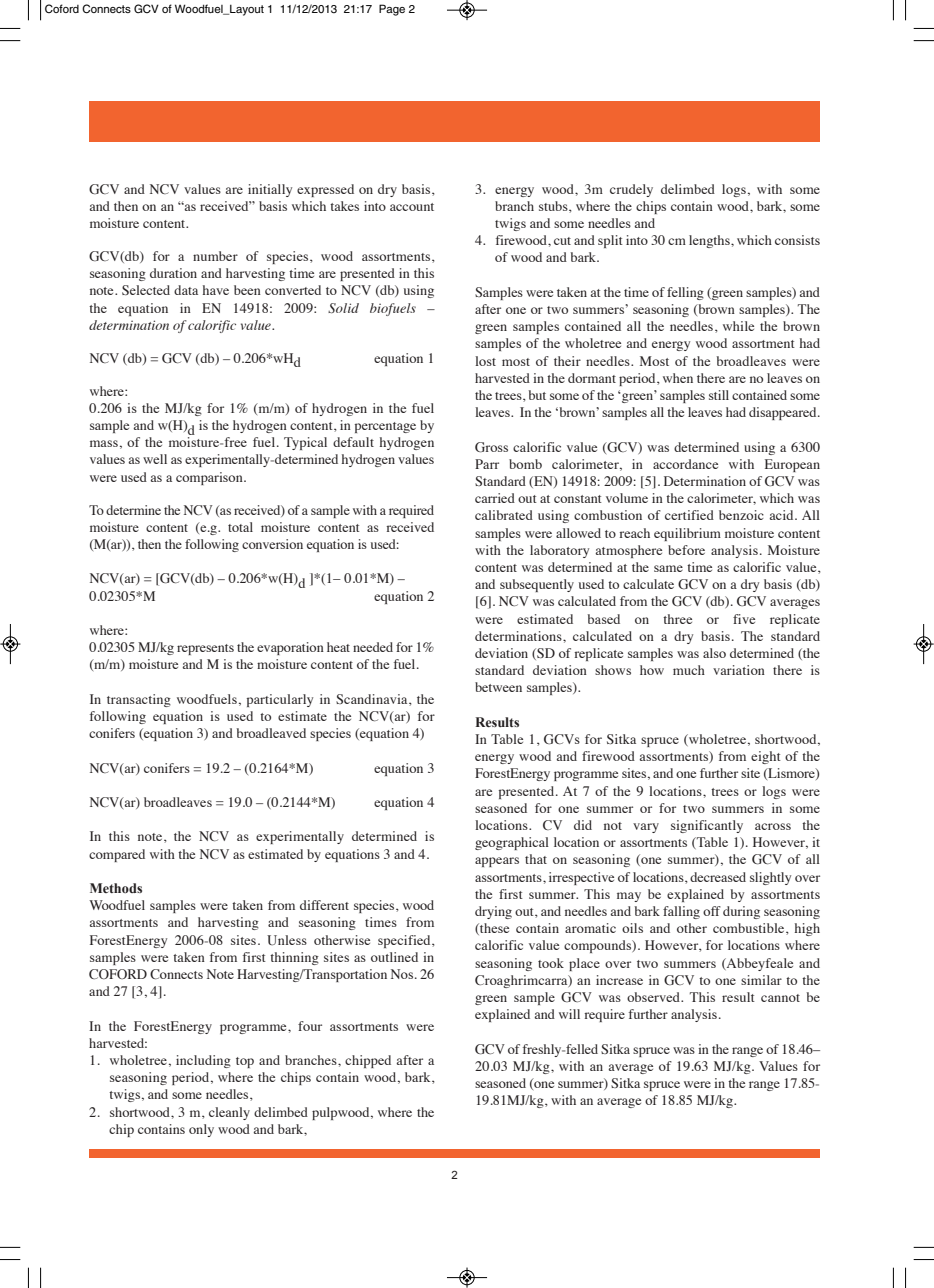  I want to click on lengths, so click(710, 241).
